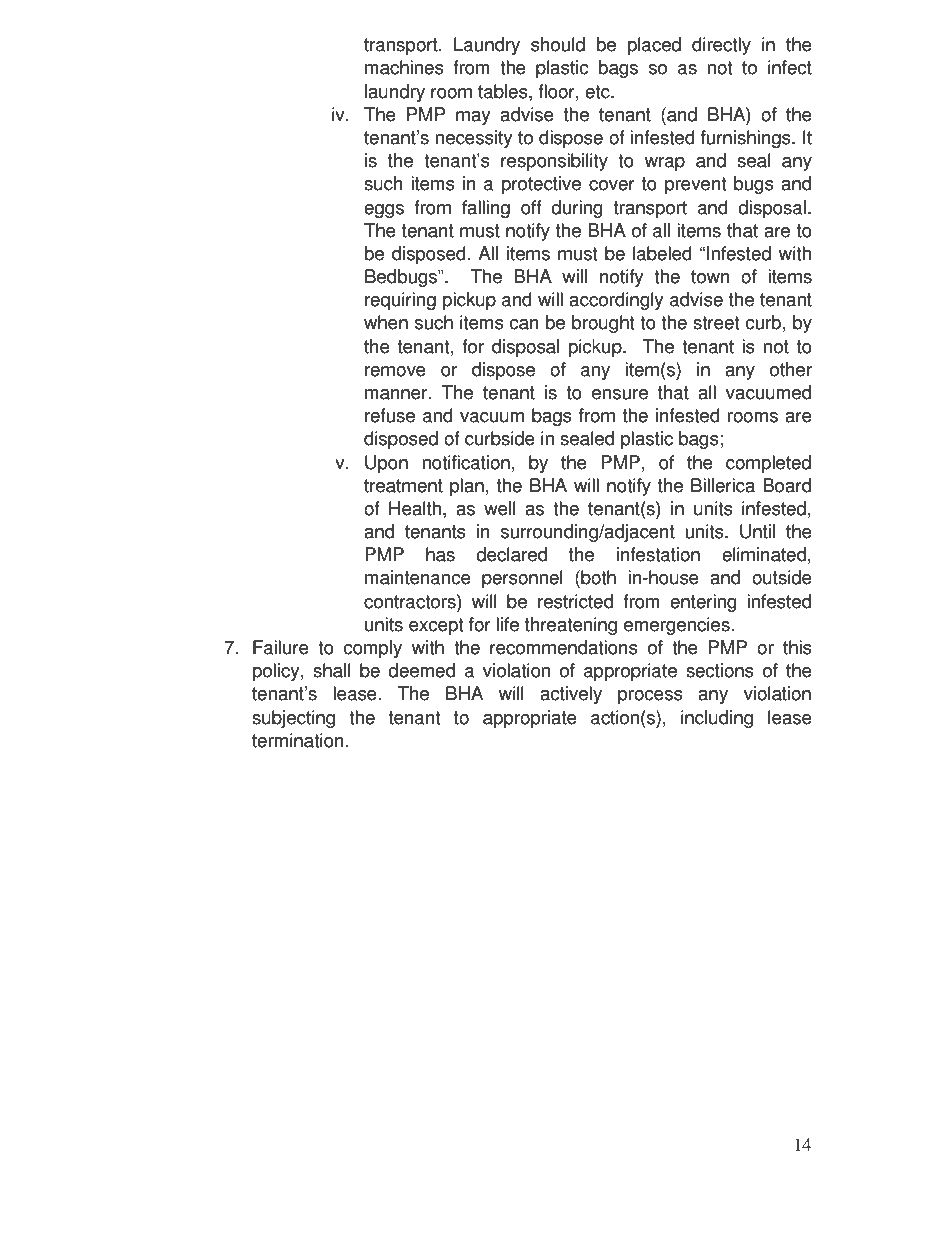 Image resolution: width=952 pixels, height=1233 pixels. Describe the element at coordinates (571, 695) in the document. I see `actively` at that location.
